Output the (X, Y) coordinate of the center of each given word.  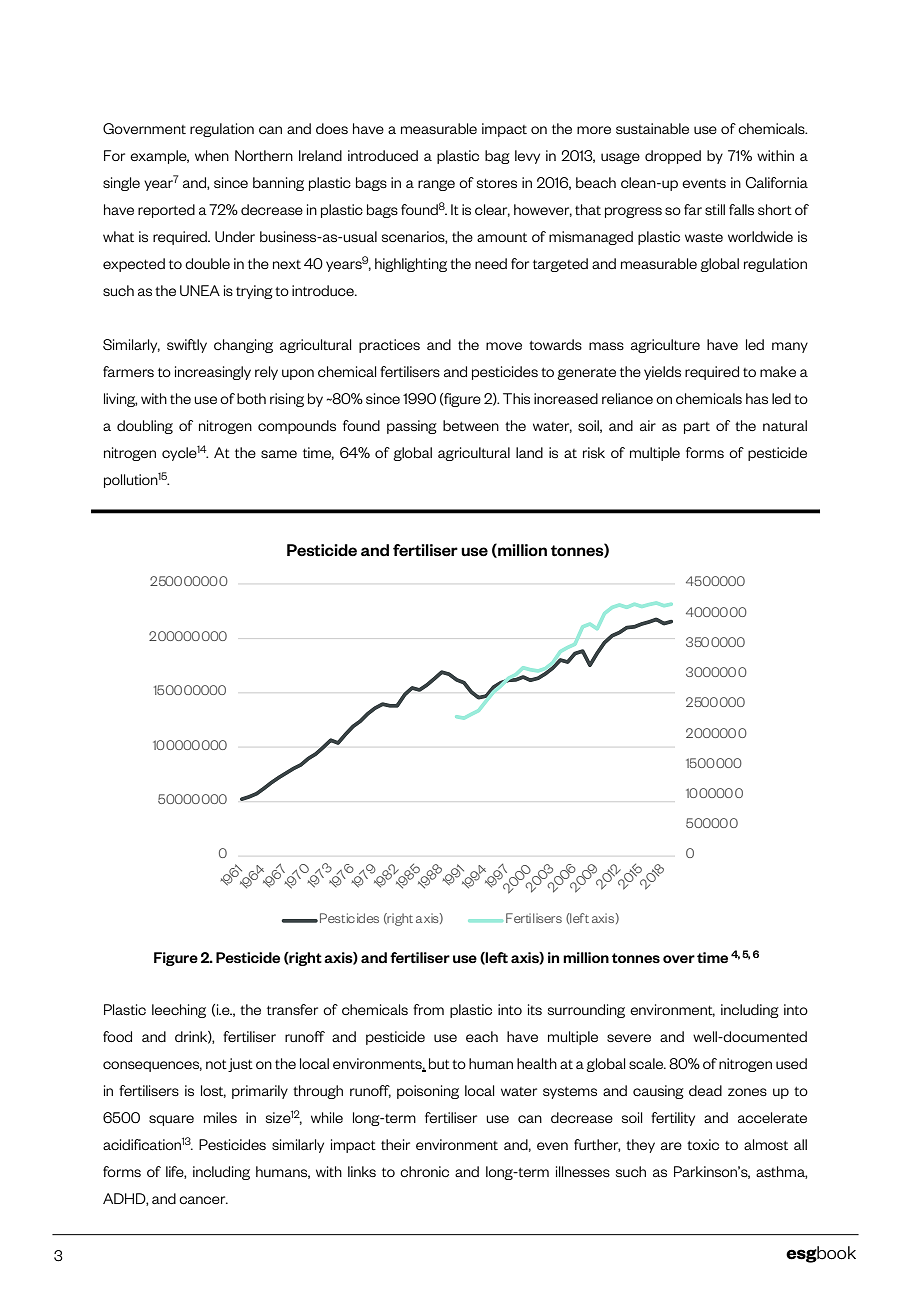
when (212, 155)
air (648, 425)
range (436, 185)
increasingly (213, 373)
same (279, 454)
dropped (673, 157)
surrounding (586, 1011)
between (471, 425)
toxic (703, 1144)
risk (594, 452)
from (428, 1009)
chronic (424, 1171)
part (697, 428)
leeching (179, 1011)
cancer (203, 1200)
